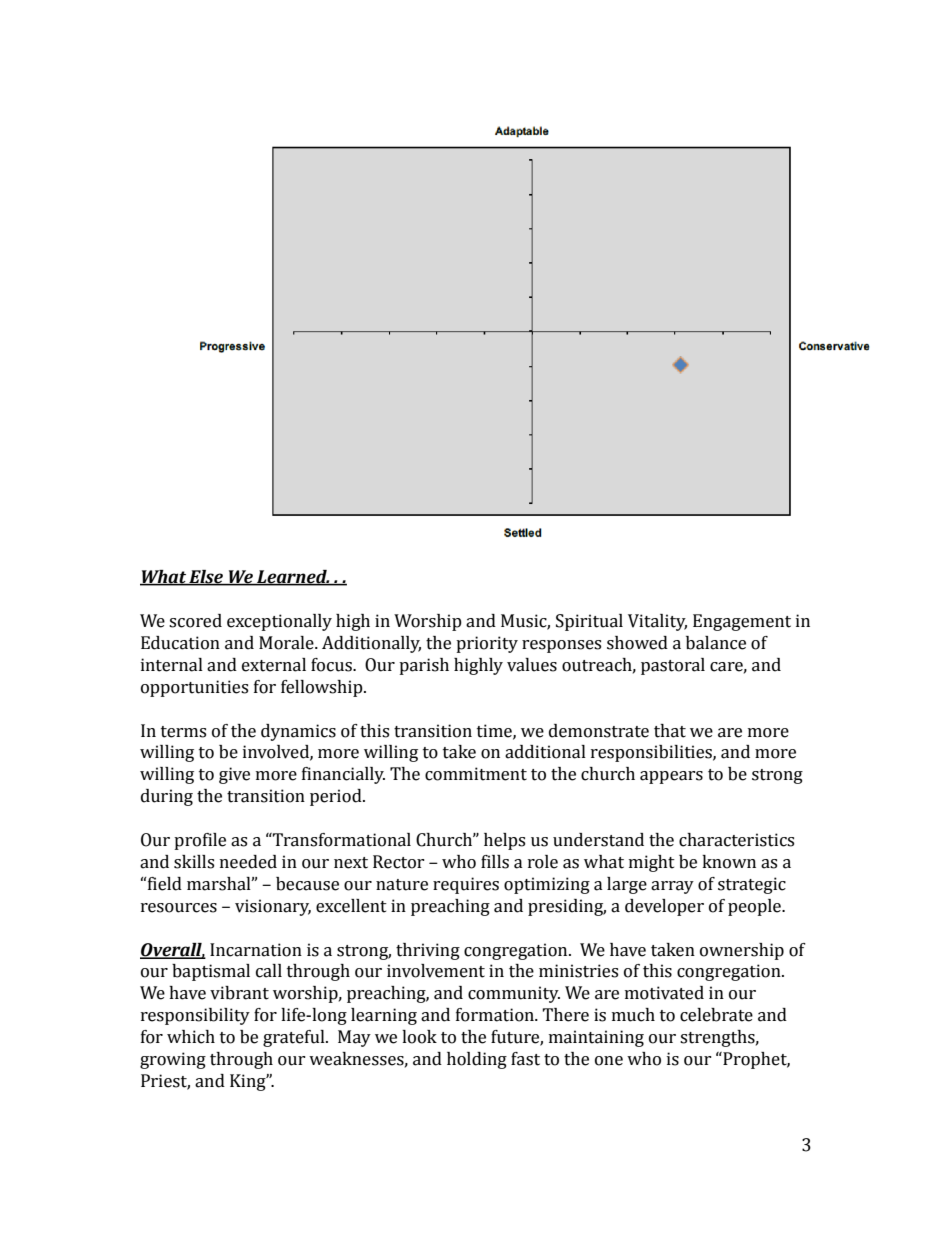 This screenshot has width=952, height=1233. Describe the element at coordinates (477, 1060) in the screenshot. I see `holding` at that location.
